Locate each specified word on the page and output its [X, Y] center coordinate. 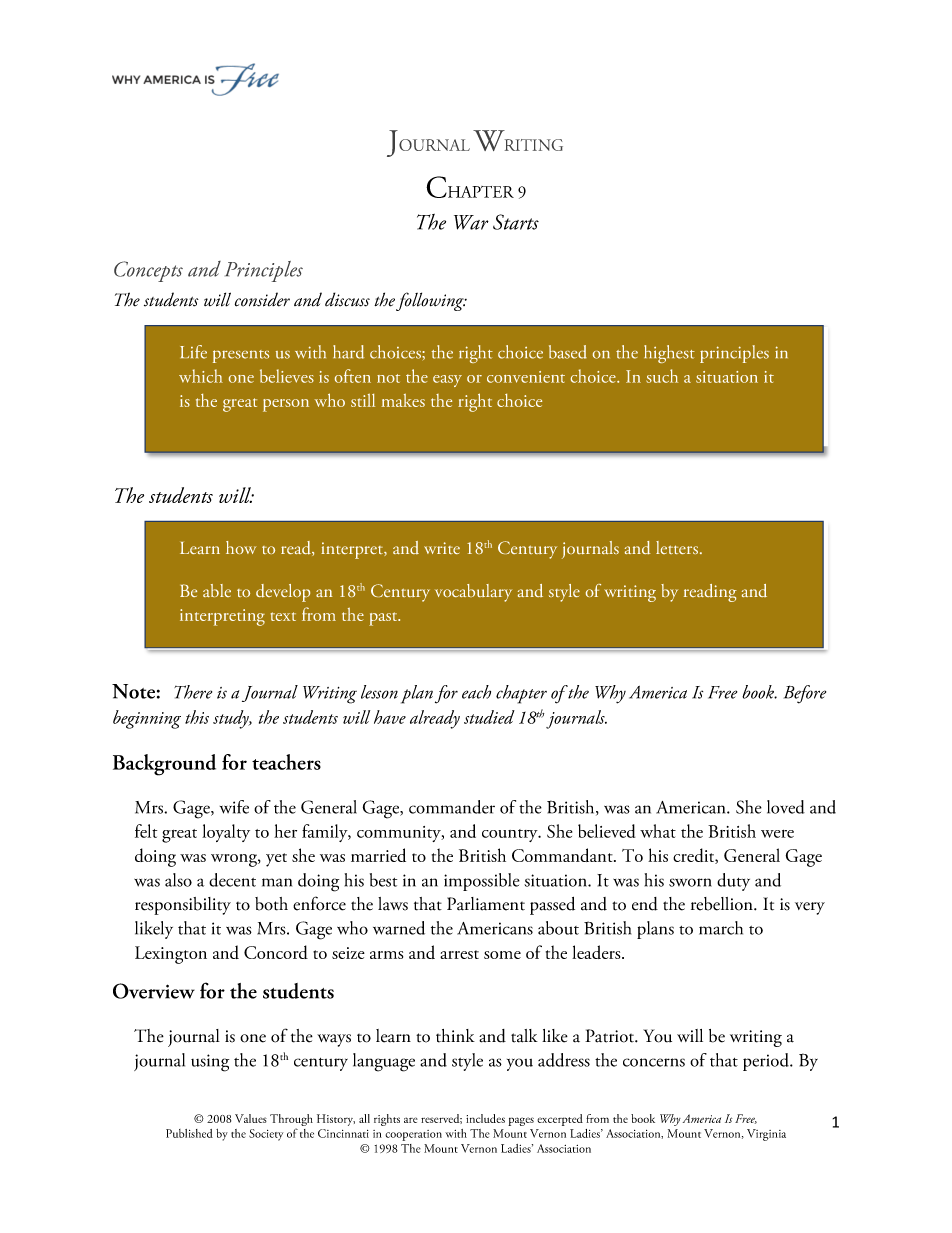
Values [251, 1118]
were [777, 834]
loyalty [226, 833]
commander [452, 807]
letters [677, 547]
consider [262, 299]
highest [669, 354]
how [241, 547]
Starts [516, 222]
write [442, 548]
